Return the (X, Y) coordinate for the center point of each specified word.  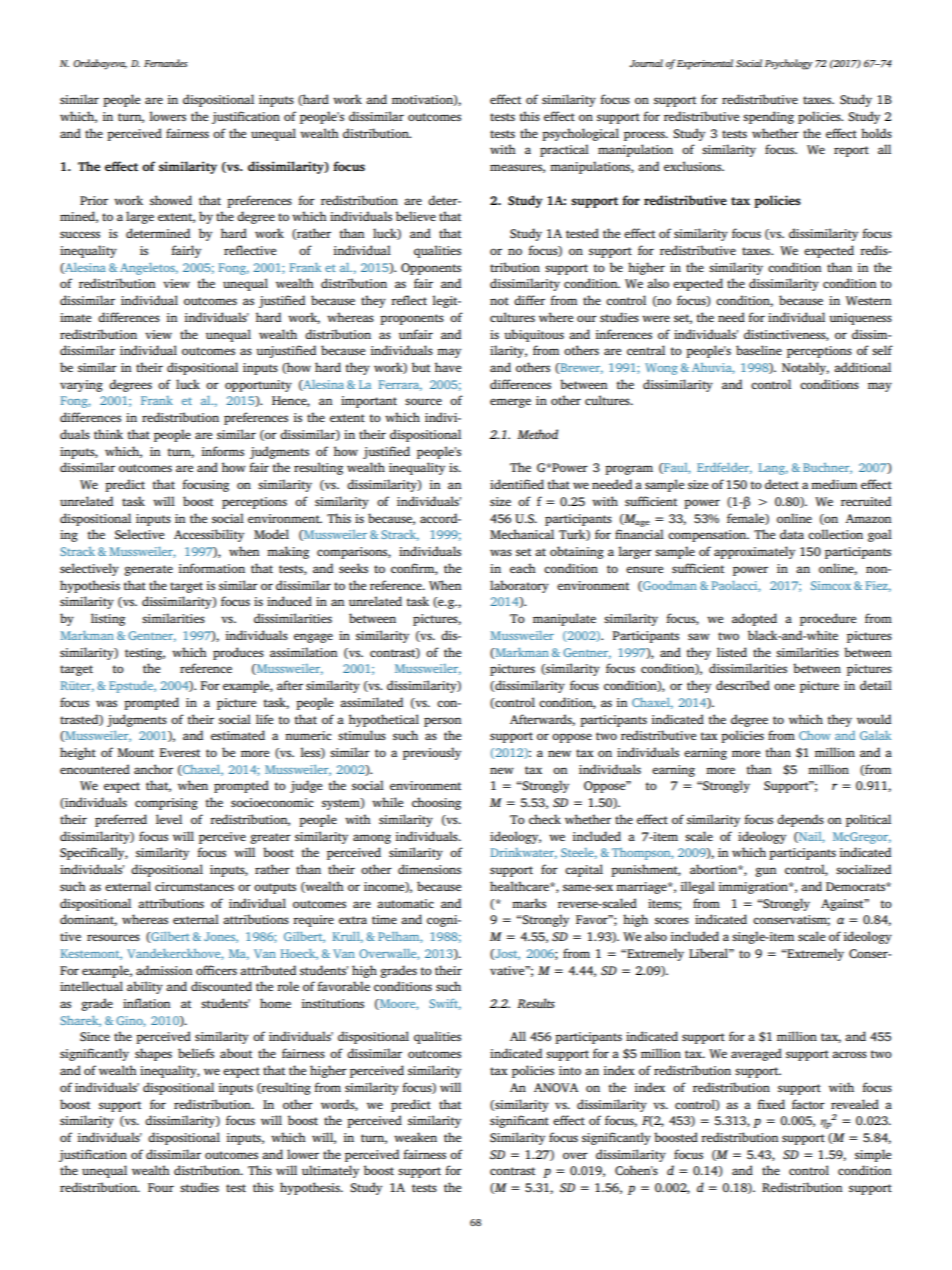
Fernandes (166, 63)
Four (161, 1187)
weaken (415, 1137)
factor (808, 1104)
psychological (580, 134)
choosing (436, 803)
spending (768, 117)
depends (800, 820)
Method (537, 434)
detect (782, 484)
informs (223, 451)
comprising (166, 804)
